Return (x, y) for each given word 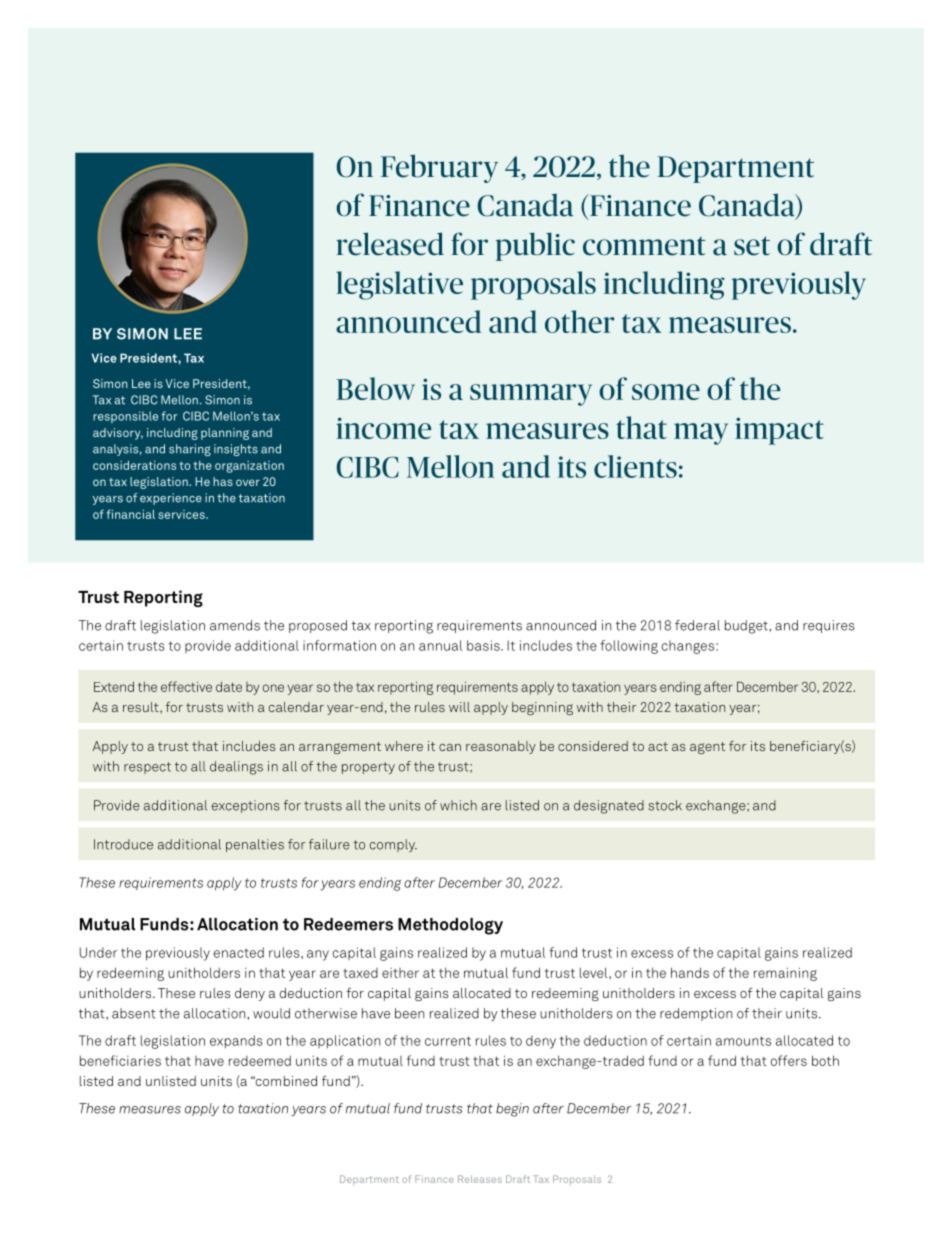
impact (779, 431)
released (390, 244)
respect (147, 768)
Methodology (450, 926)
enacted (239, 952)
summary (531, 395)
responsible (125, 417)
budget (747, 627)
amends (235, 625)
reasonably (501, 747)
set (752, 246)
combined (285, 1081)
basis (484, 645)
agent (707, 748)
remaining (785, 974)
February (439, 168)
